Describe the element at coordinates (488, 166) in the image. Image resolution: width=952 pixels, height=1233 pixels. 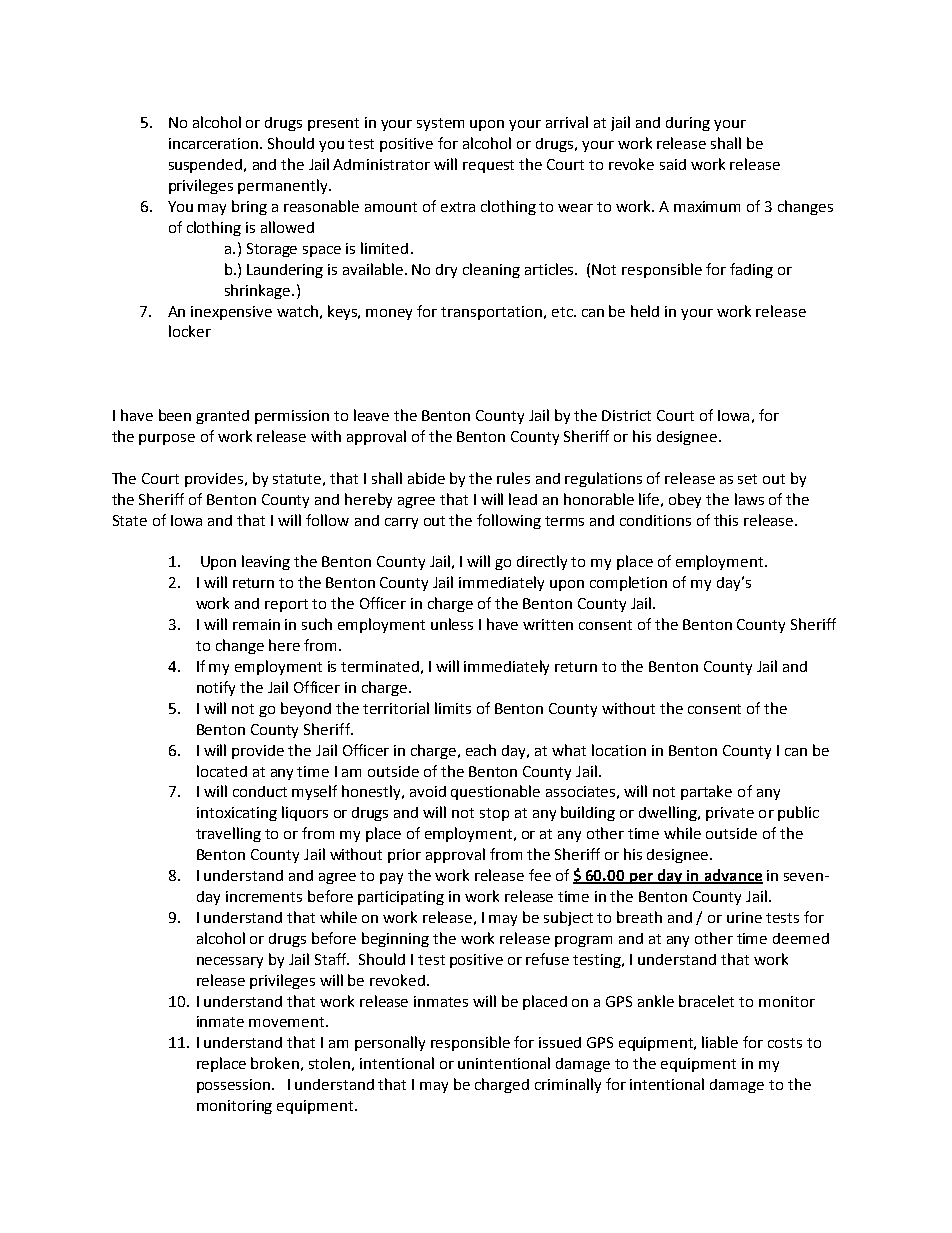
I see `request` at that location.
